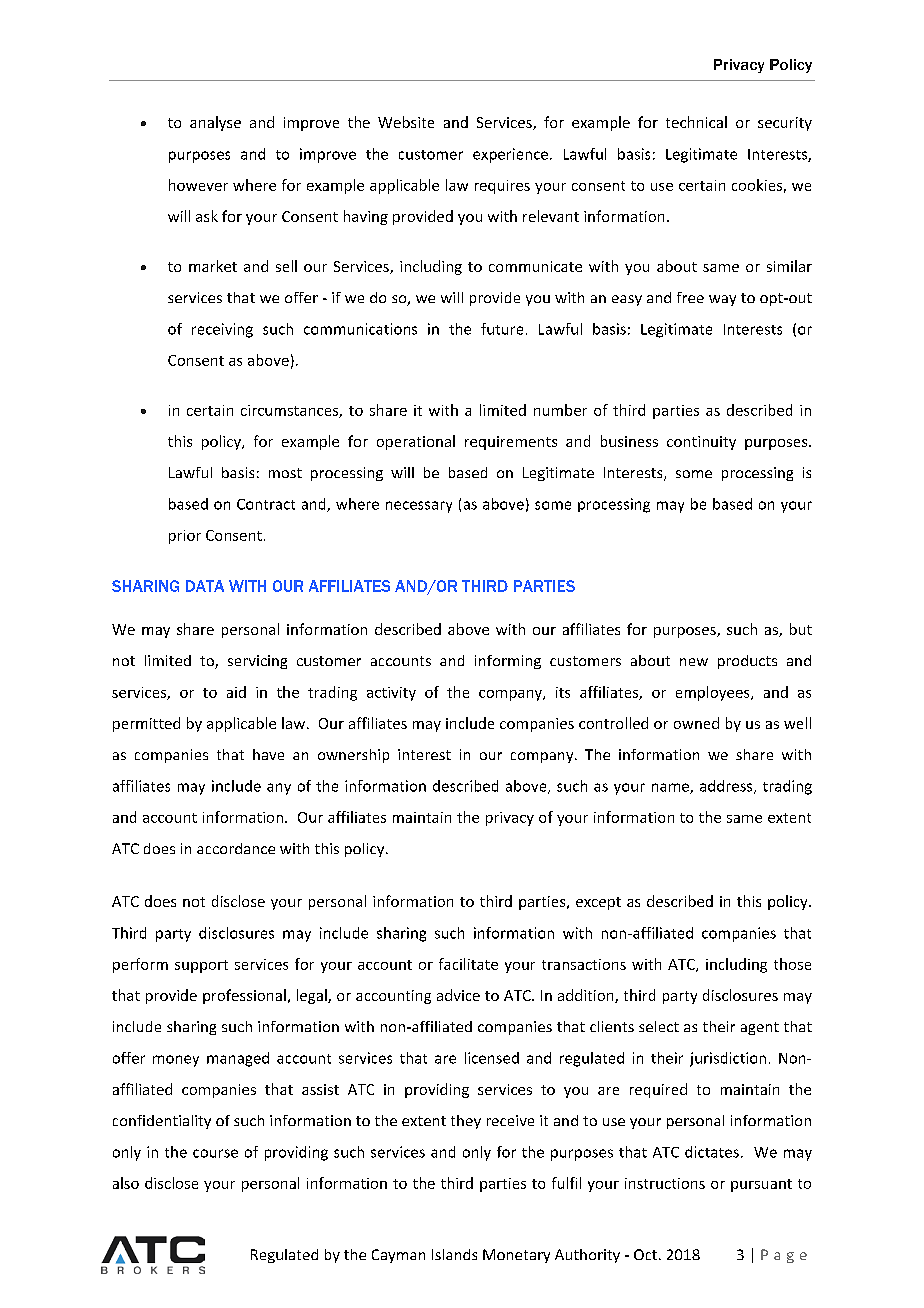 This image has width=924, height=1308. Describe the element at coordinates (701, 443) in the image. I see `continuity` at that location.
